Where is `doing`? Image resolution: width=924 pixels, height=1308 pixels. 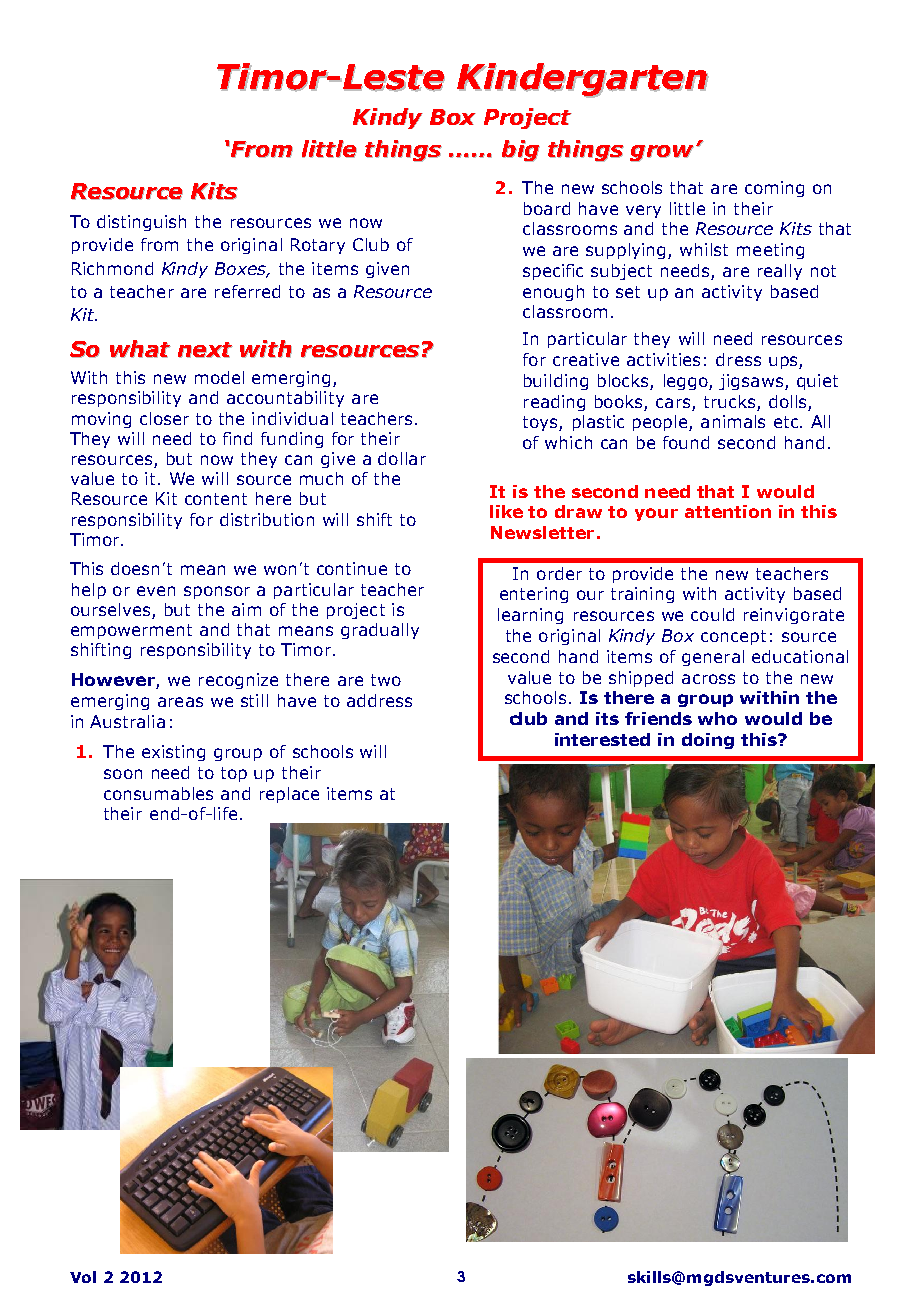 doing is located at coordinates (708, 741).
